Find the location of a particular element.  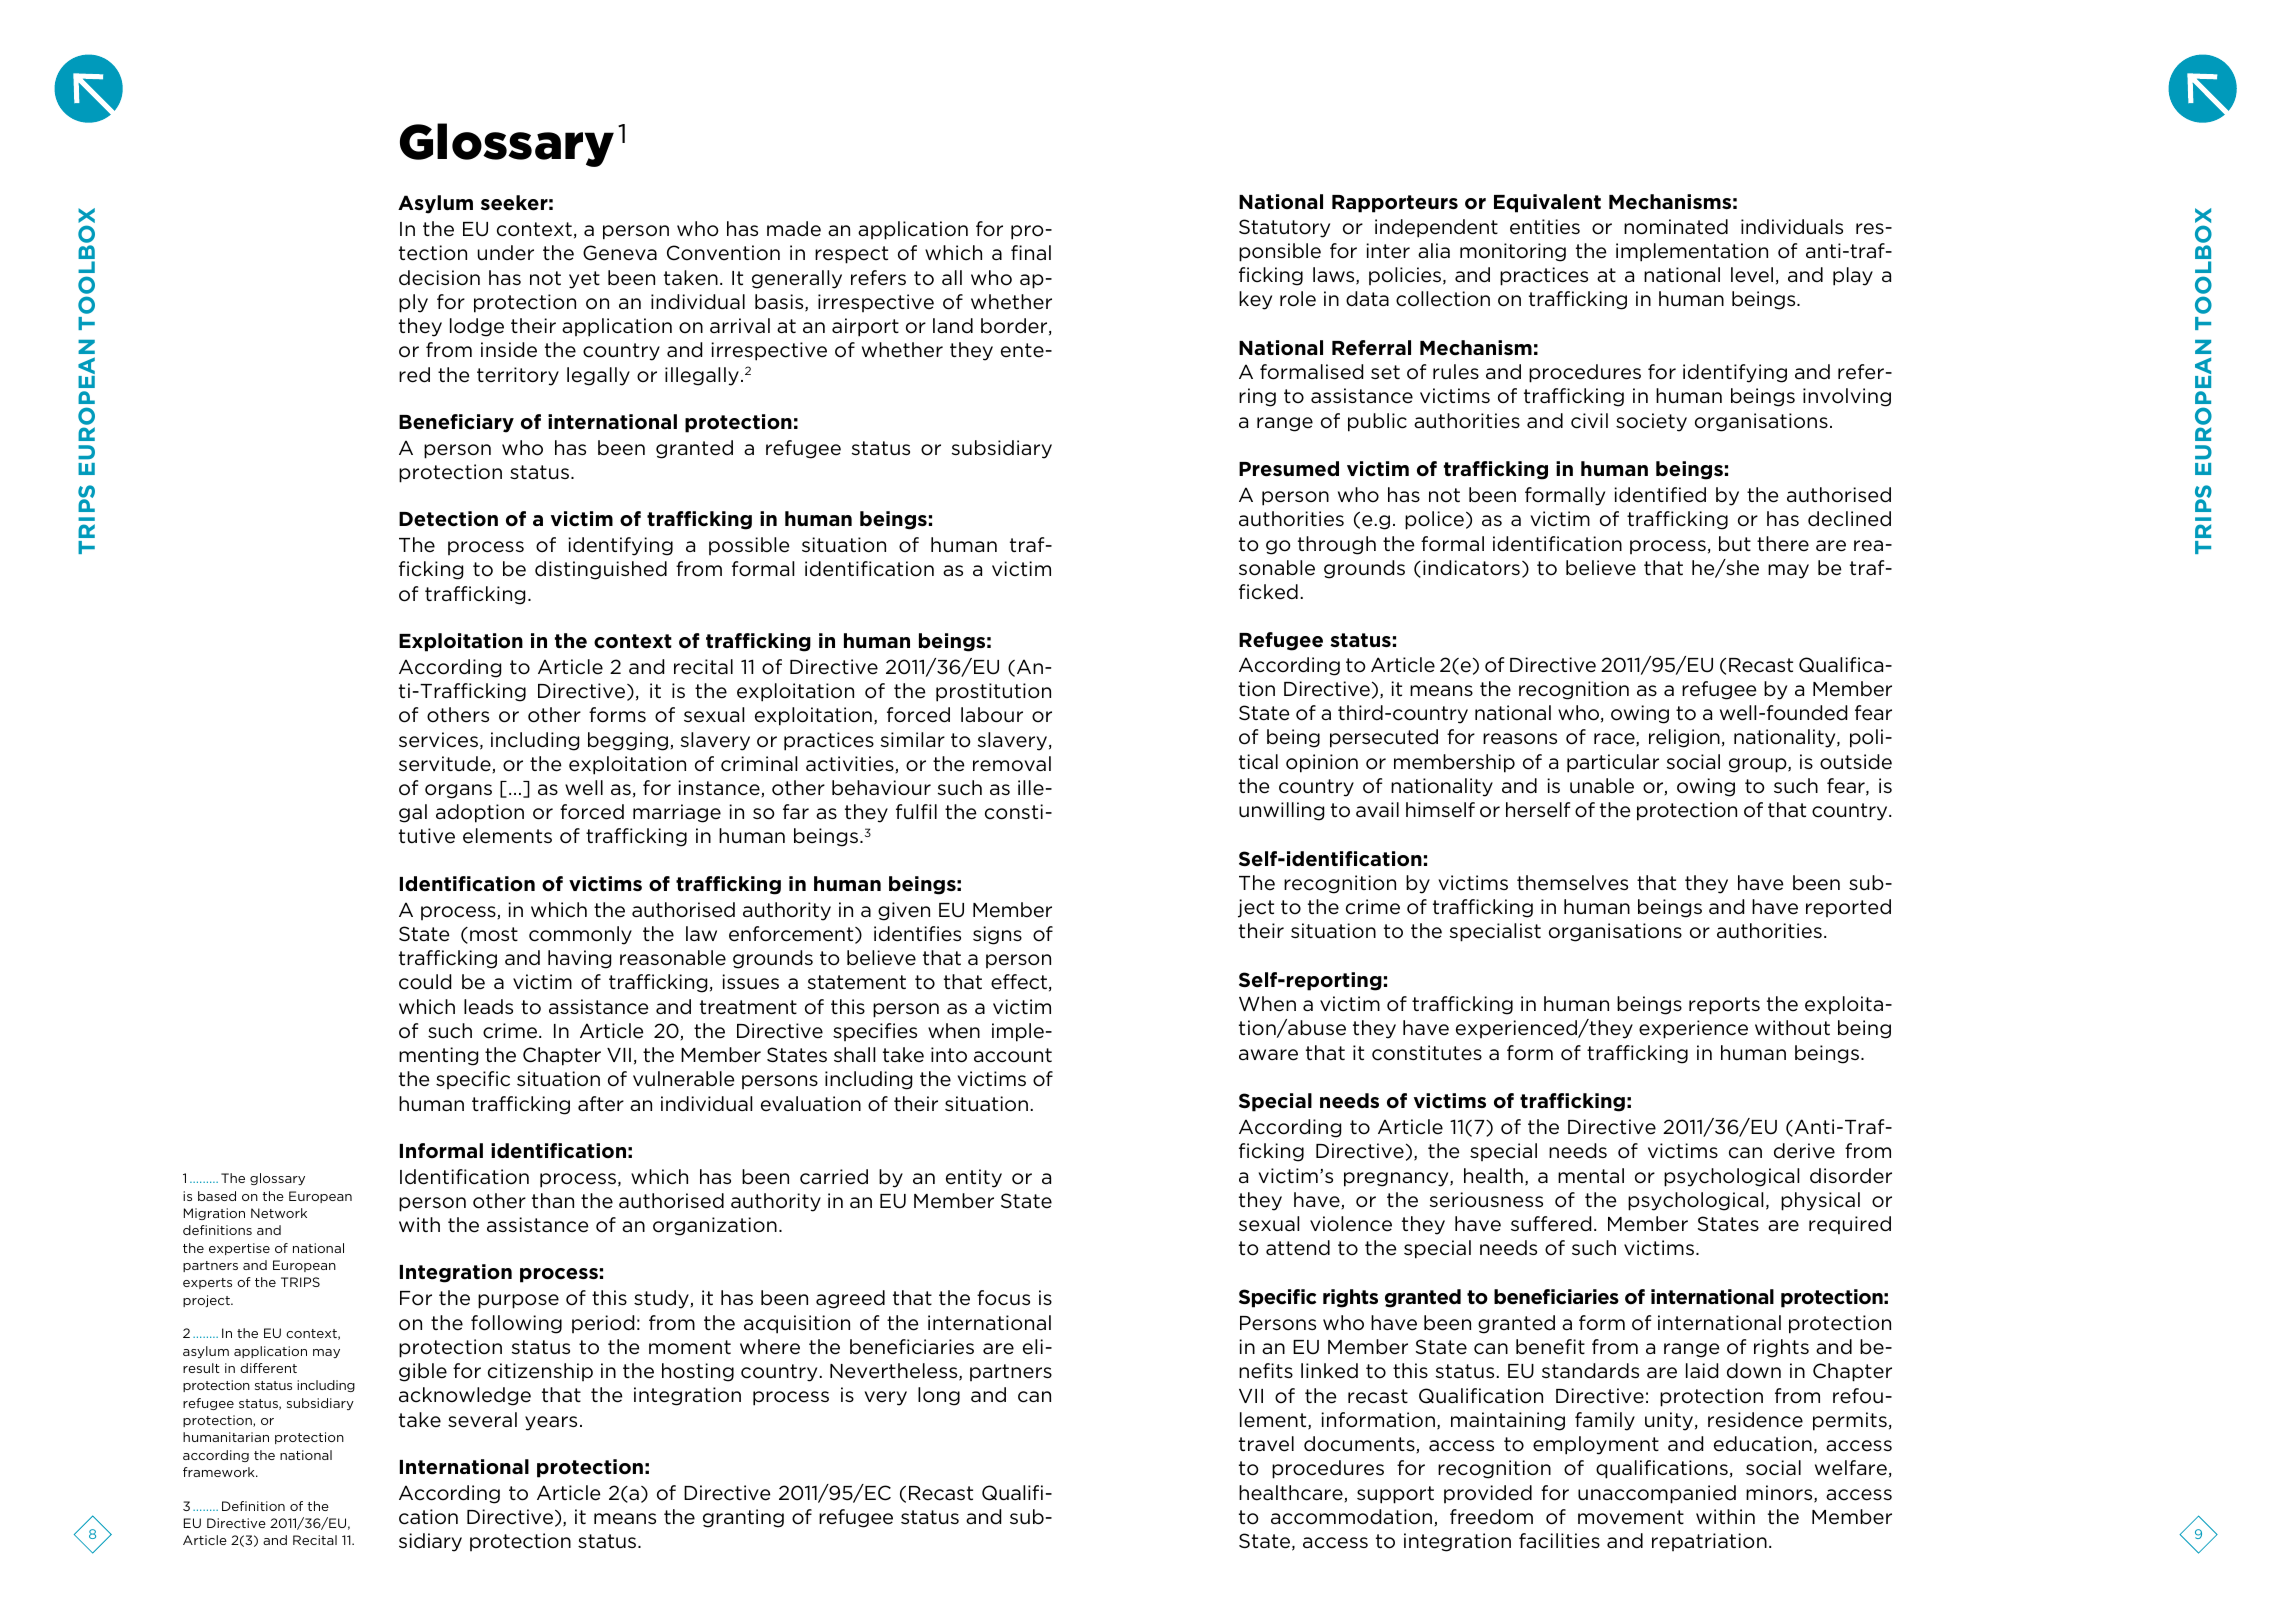

decision is located at coordinates (439, 278).
